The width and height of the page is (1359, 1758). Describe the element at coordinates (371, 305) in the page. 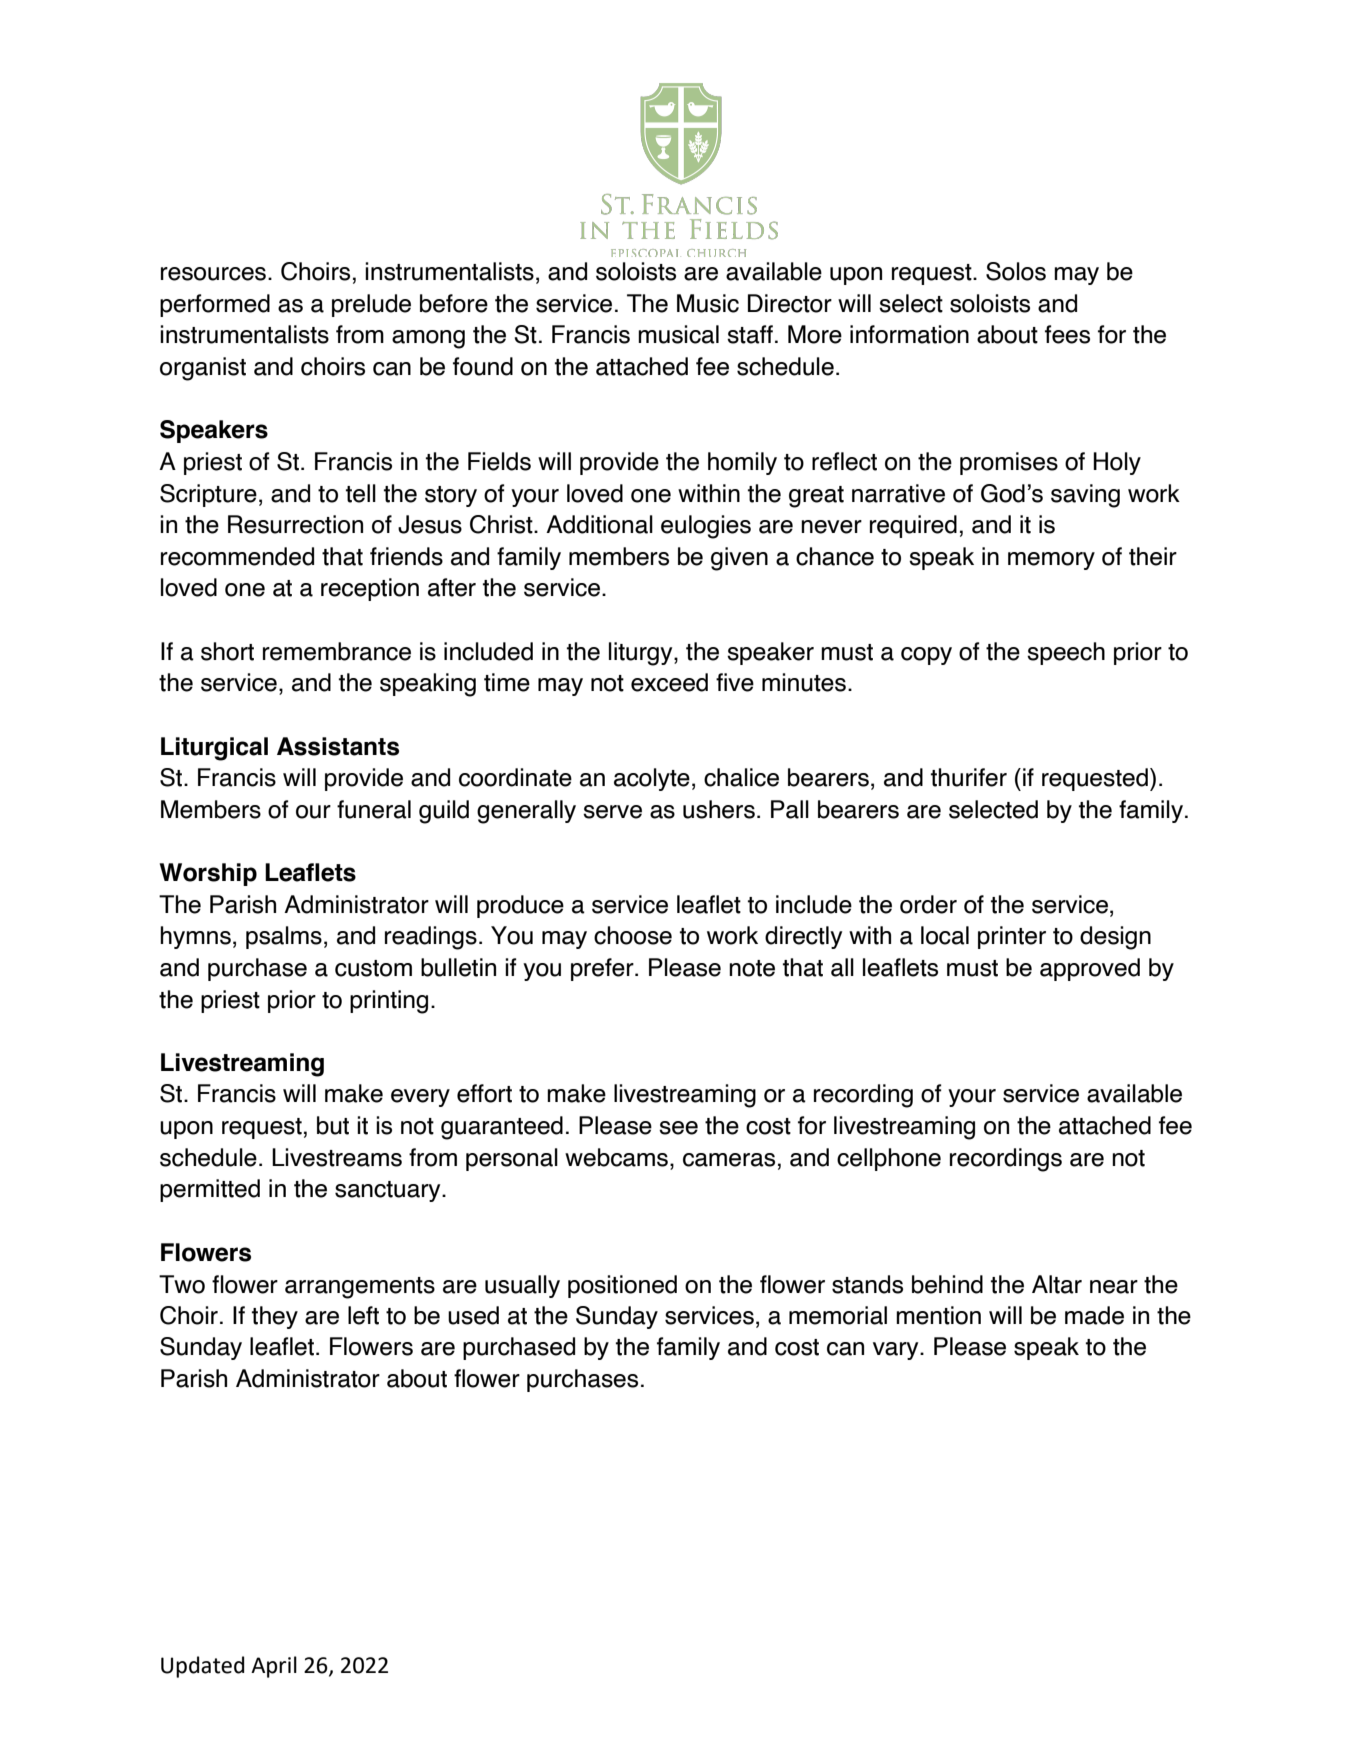

I see `prelude` at that location.
